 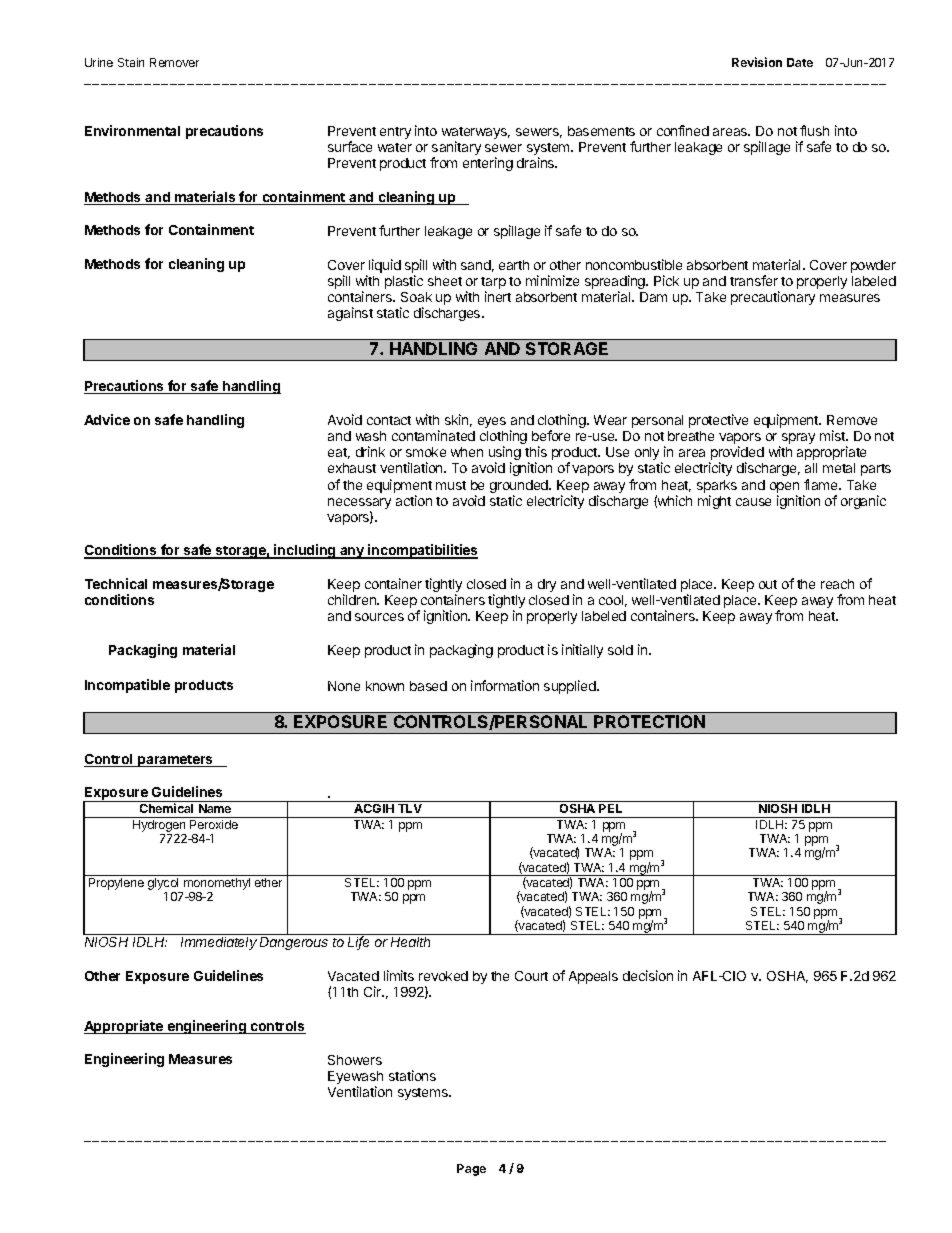 What do you see at coordinates (355, 1060) in the screenshot?
I see `Showers` at bounding box center [355, 1060].
